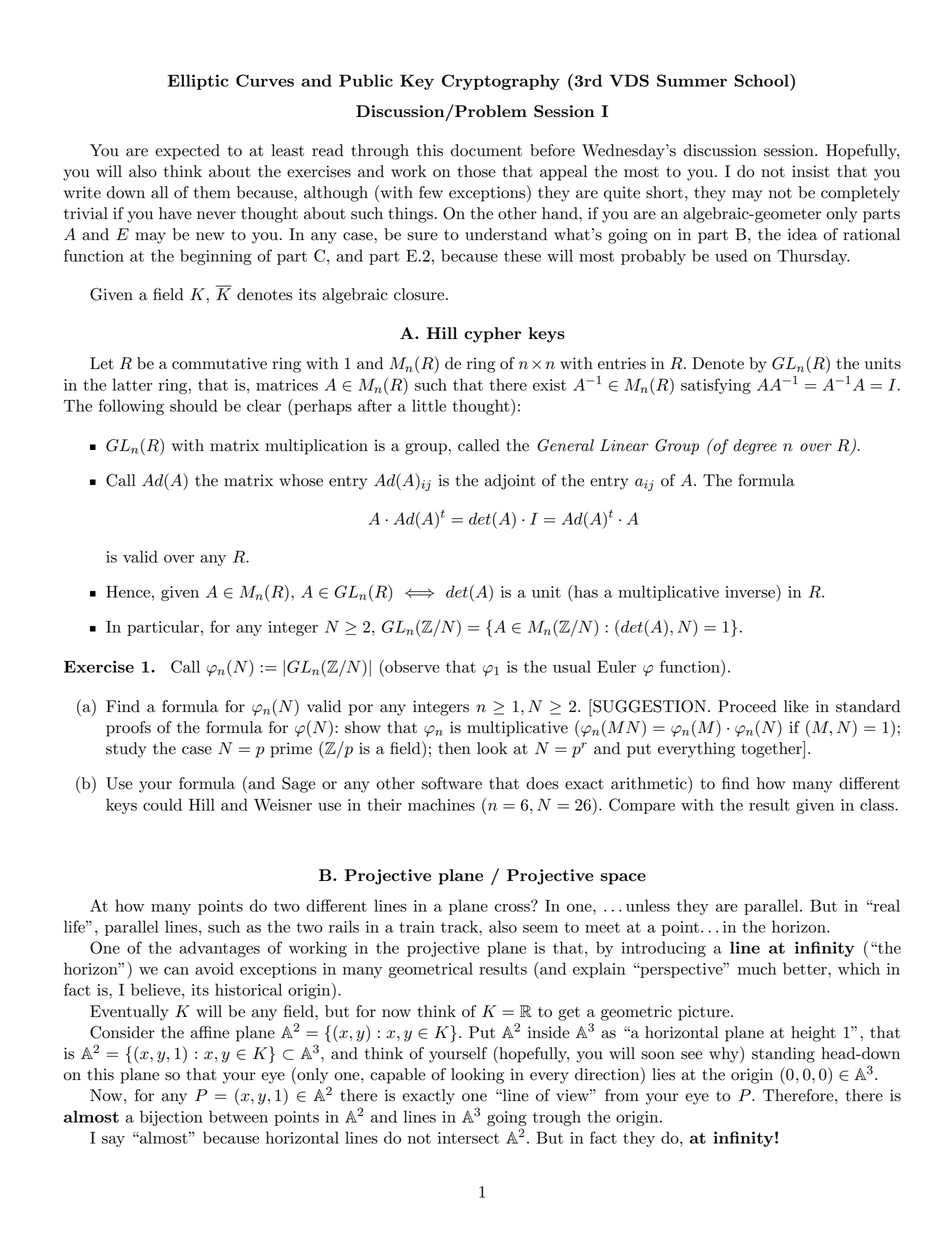  What do you see at coordinates (501, 82) in the image?
I see `Cryptography` at bounding box center [501, 82].
